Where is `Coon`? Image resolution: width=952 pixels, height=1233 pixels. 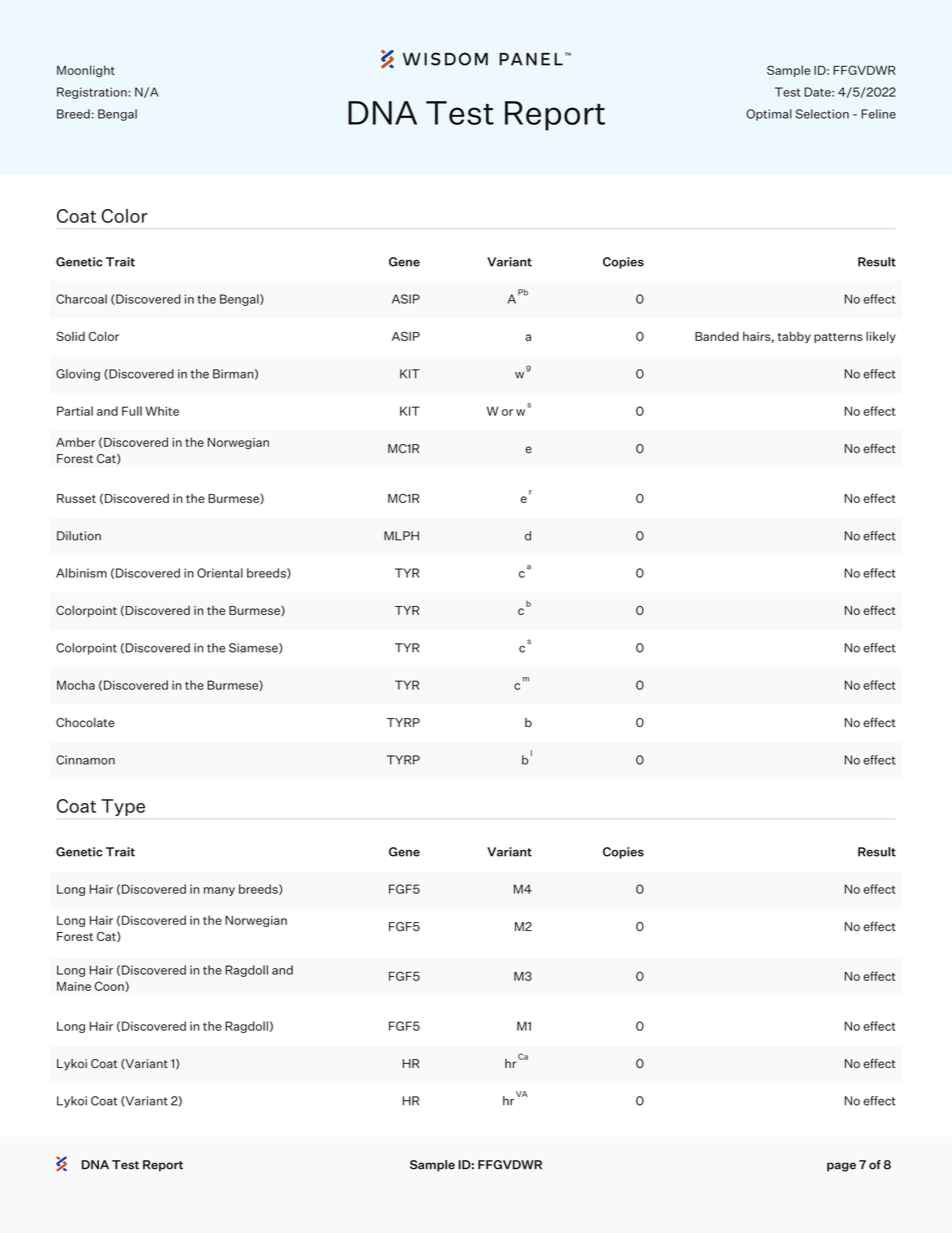
Coon is located at coordinates (109, 986).
